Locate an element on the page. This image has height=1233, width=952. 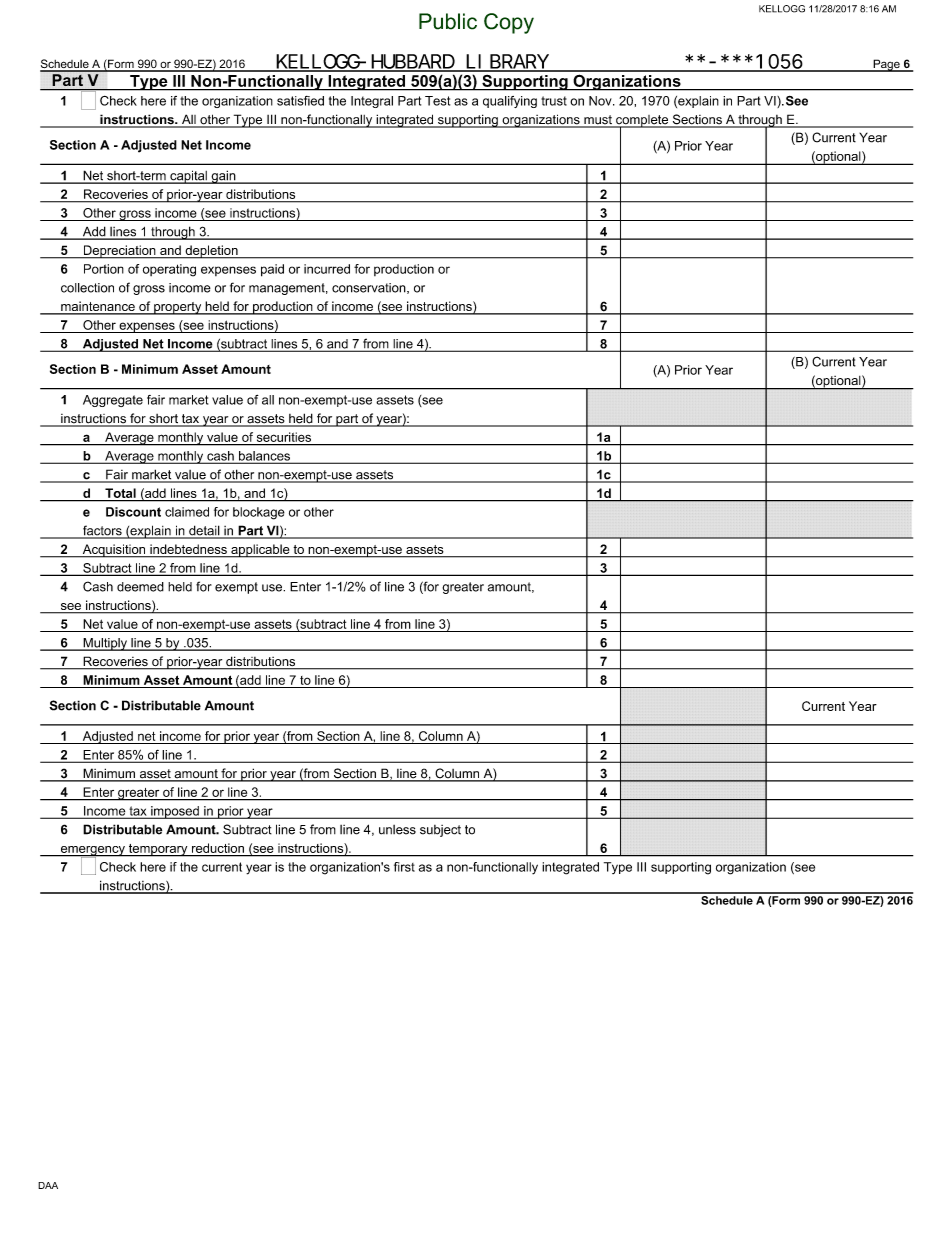
DAA is located at coordinates (48, 1185).
